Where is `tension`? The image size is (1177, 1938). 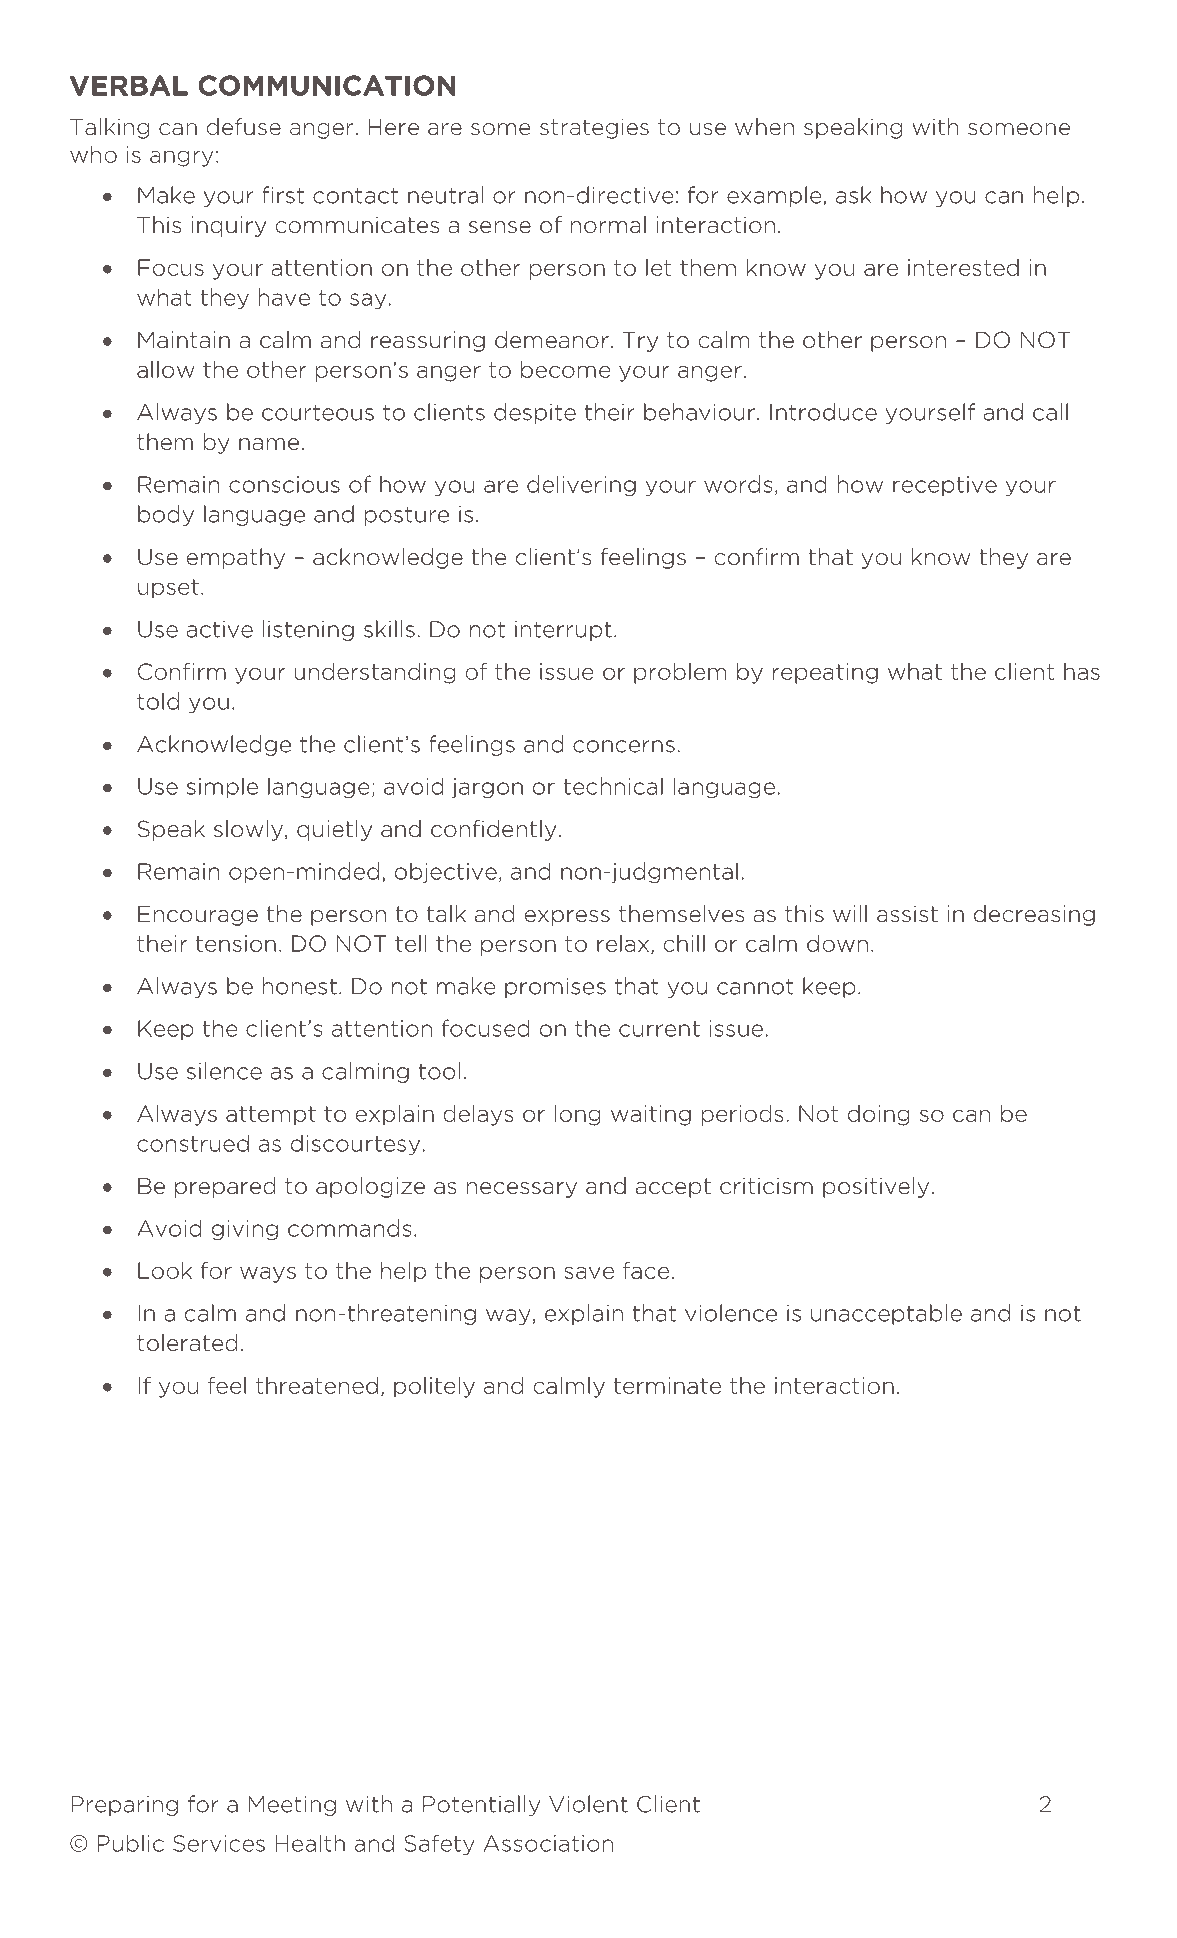 tension is located at coordinates (236, 943).
